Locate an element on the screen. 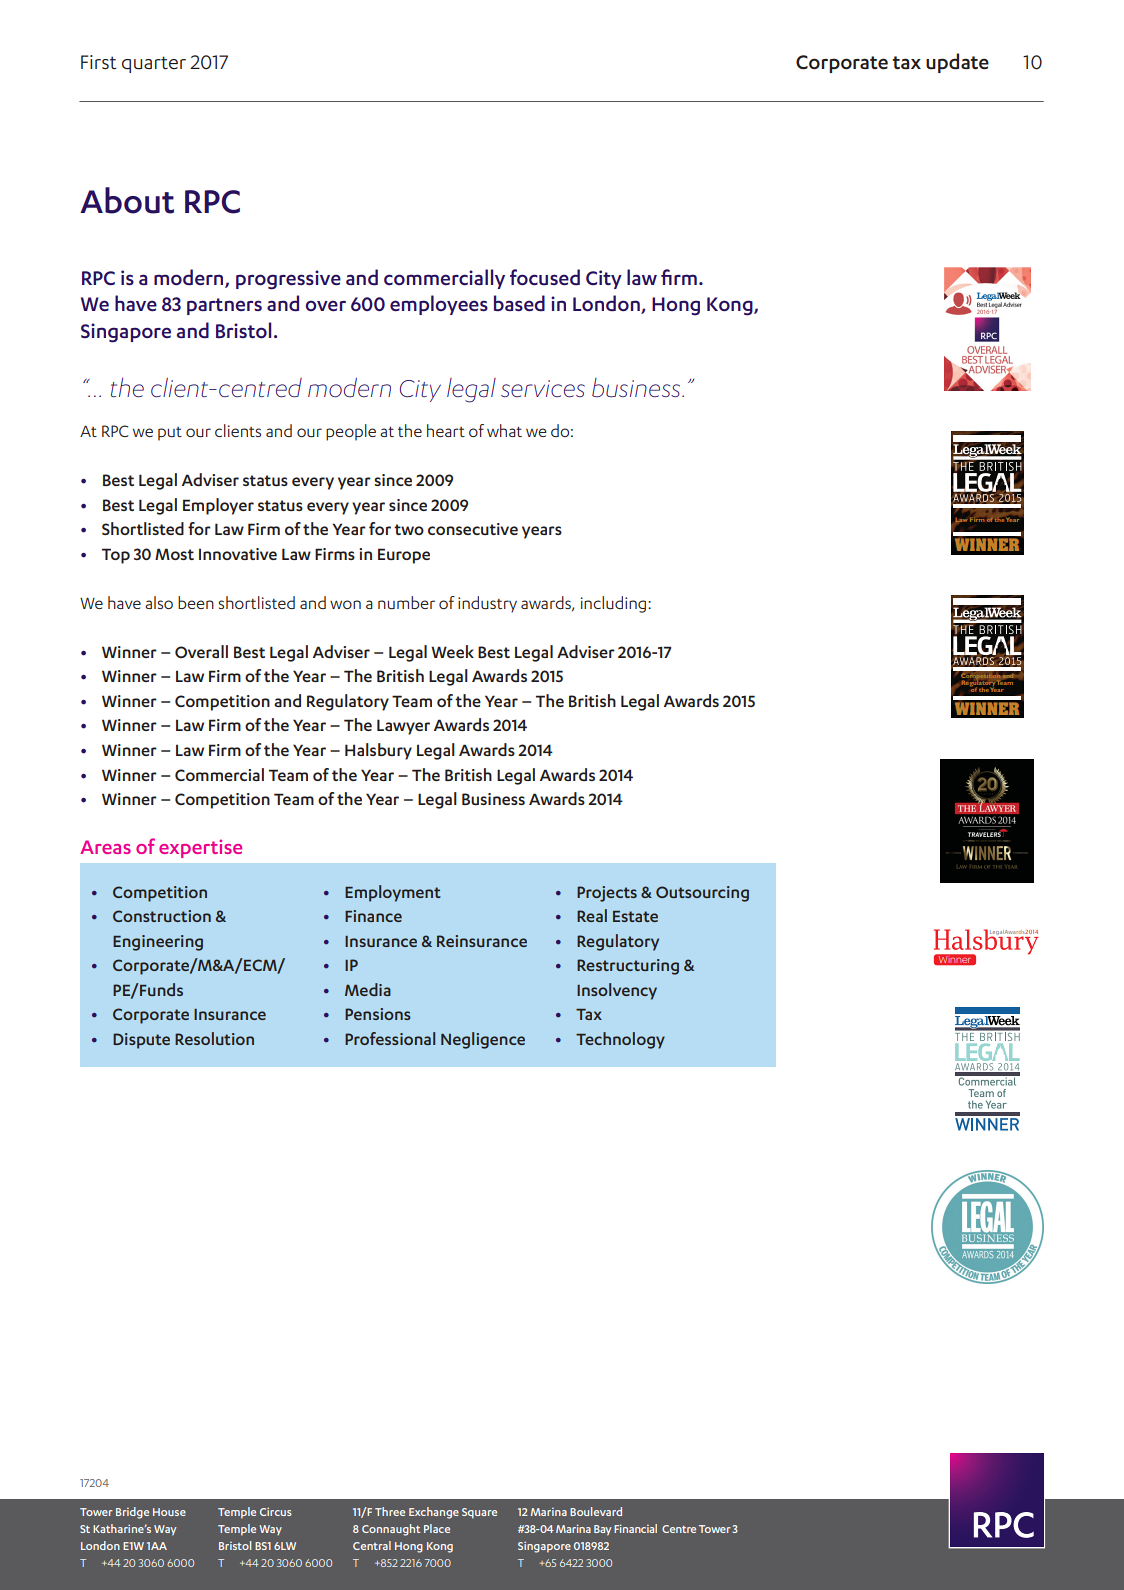 The height and width of the screenshot is (1590, 1124). Square is located at coordinates (479, 1513).
